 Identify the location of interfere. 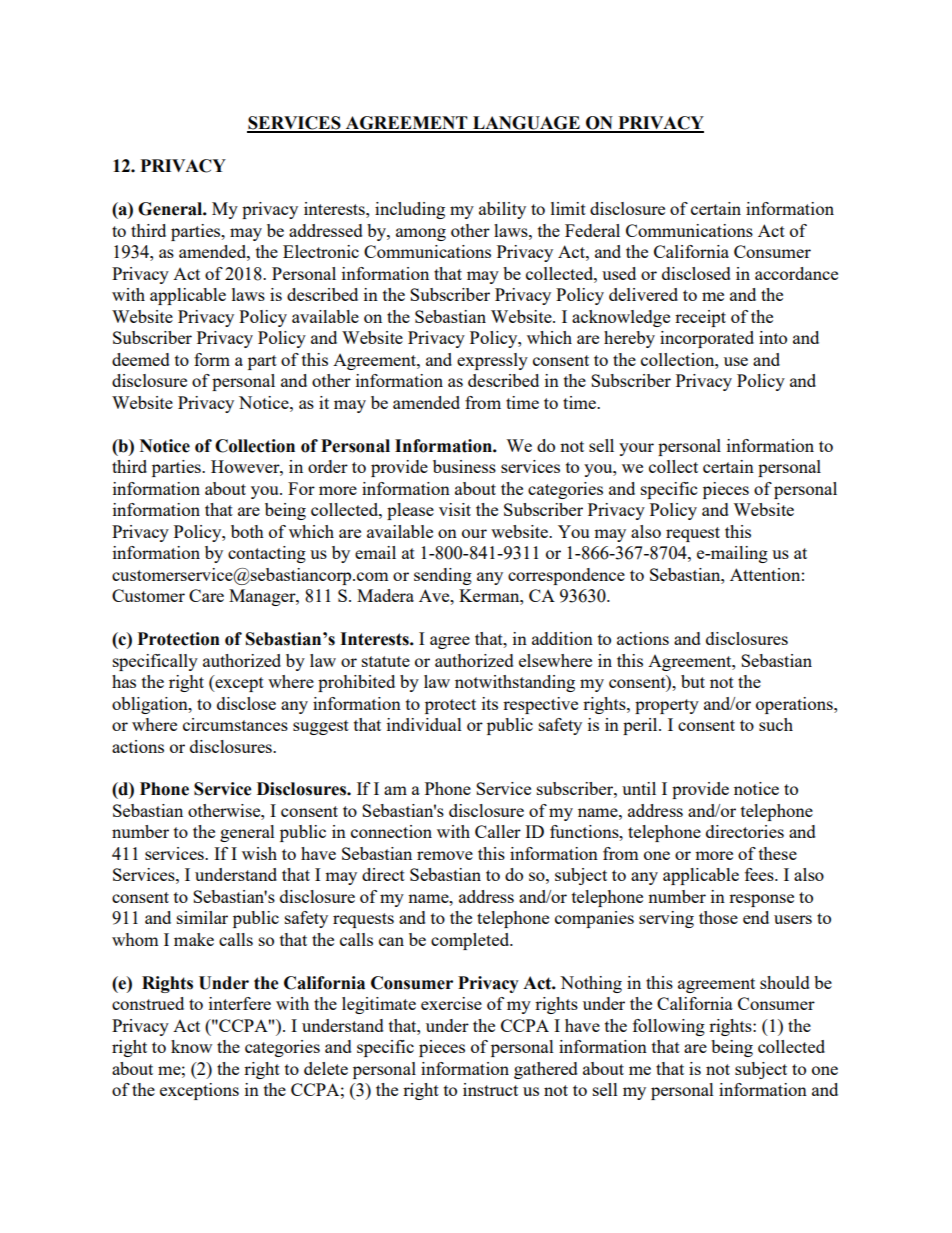
(240, 1003).
